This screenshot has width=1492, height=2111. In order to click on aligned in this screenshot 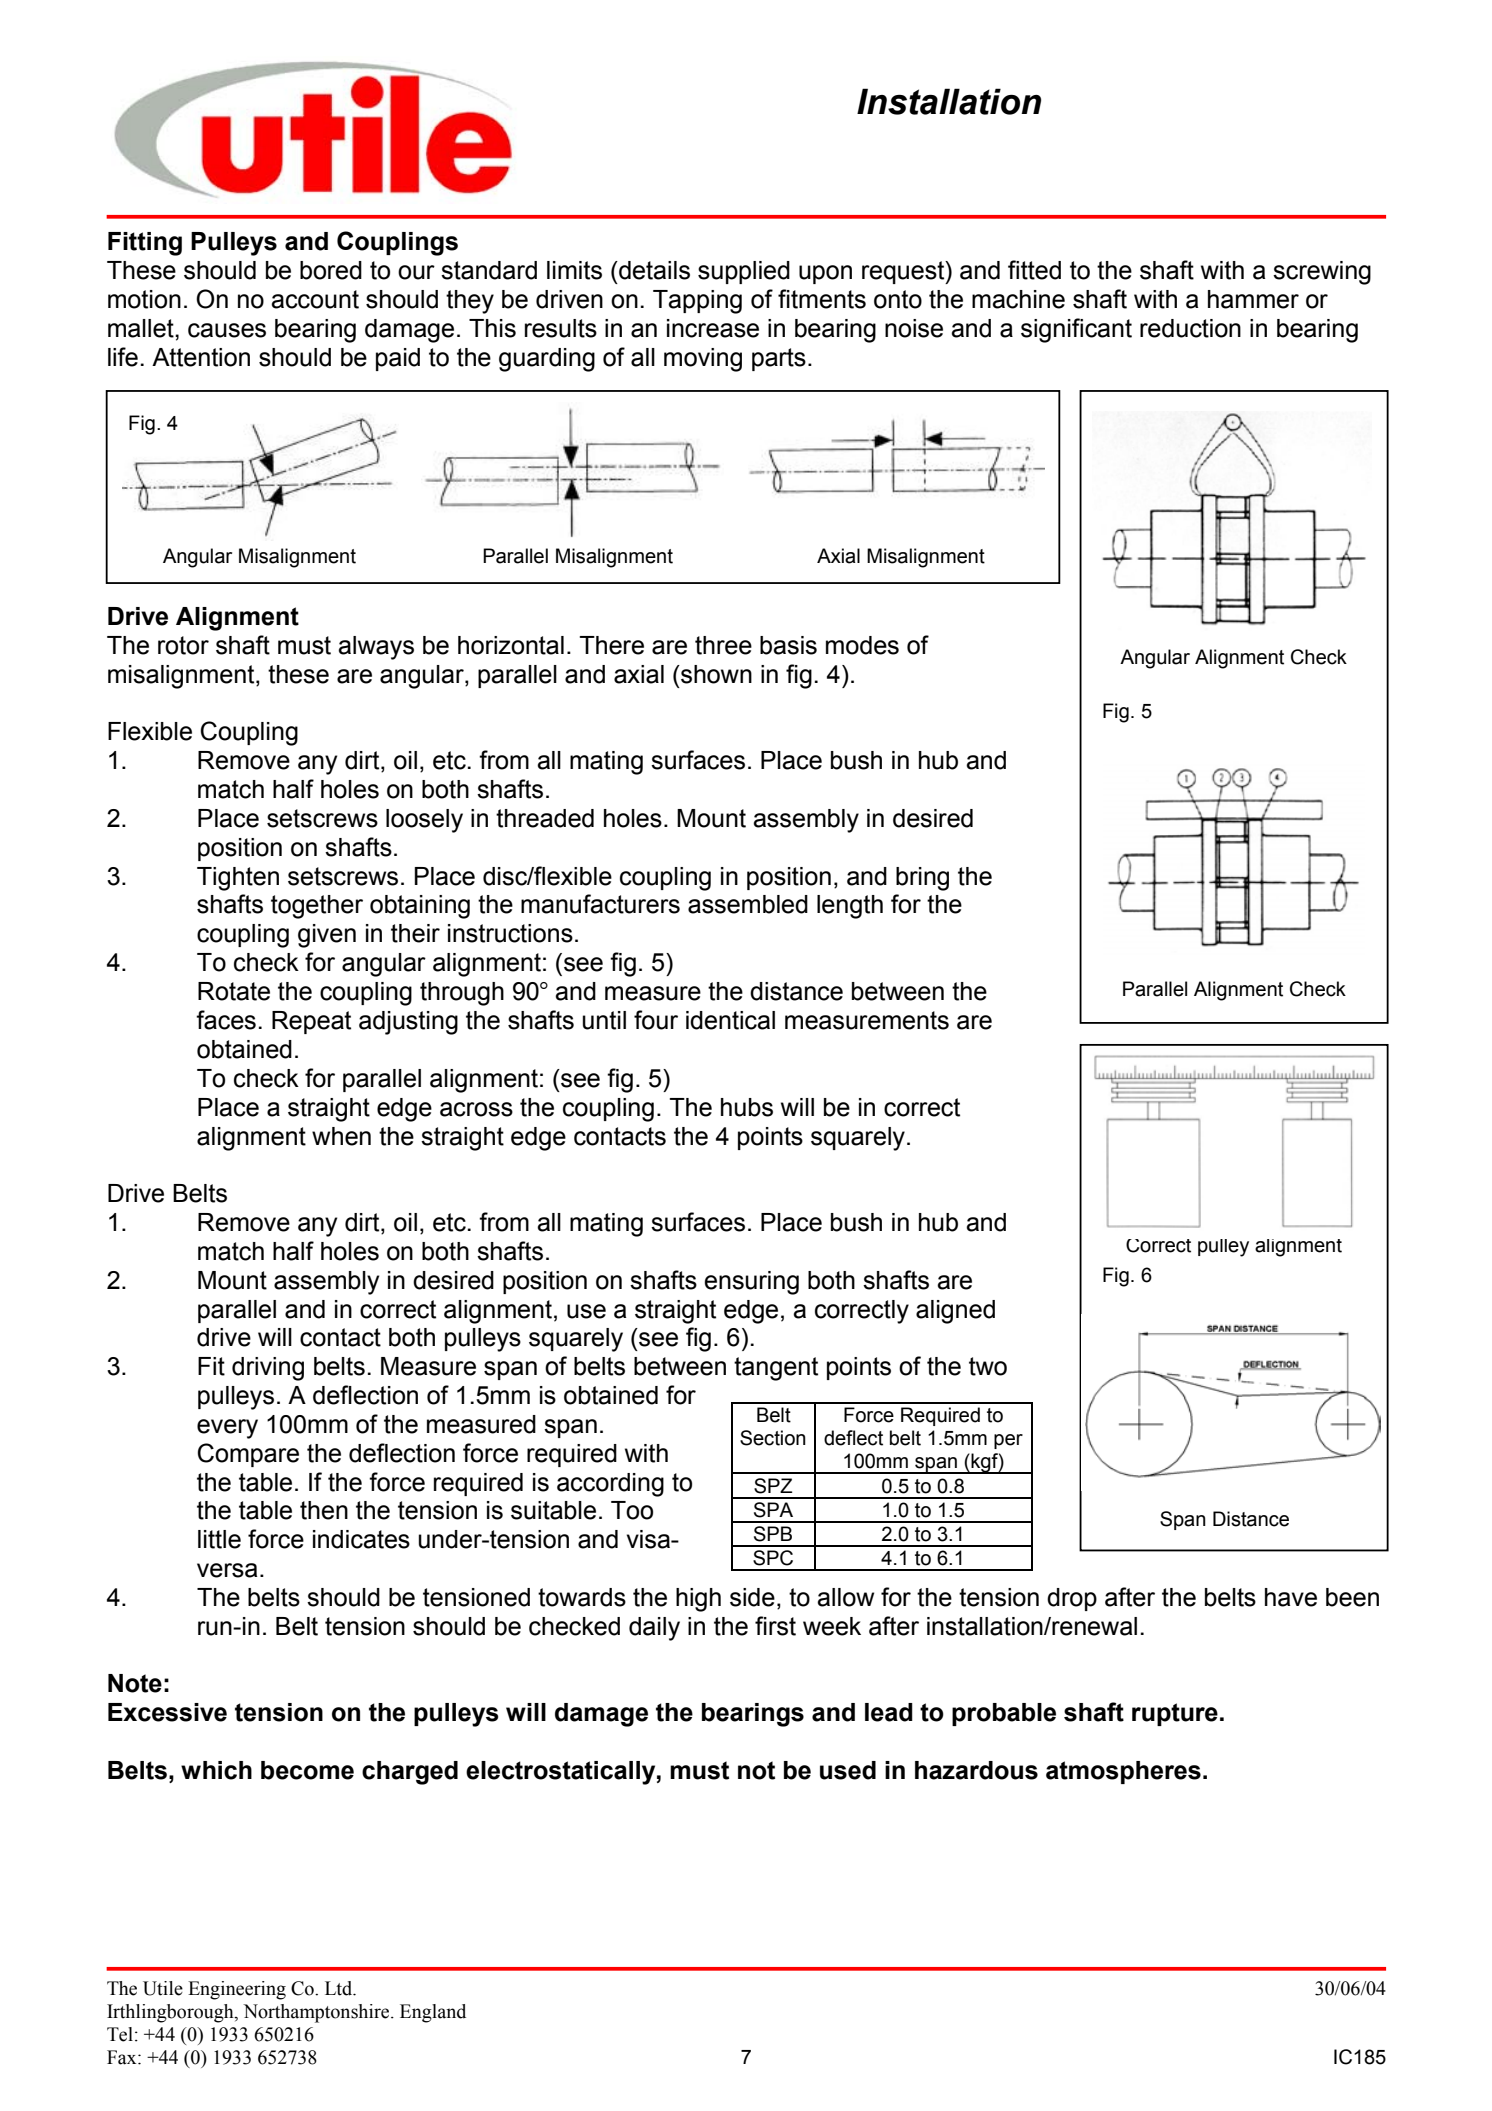, I will do `click(955, 1312)`.
